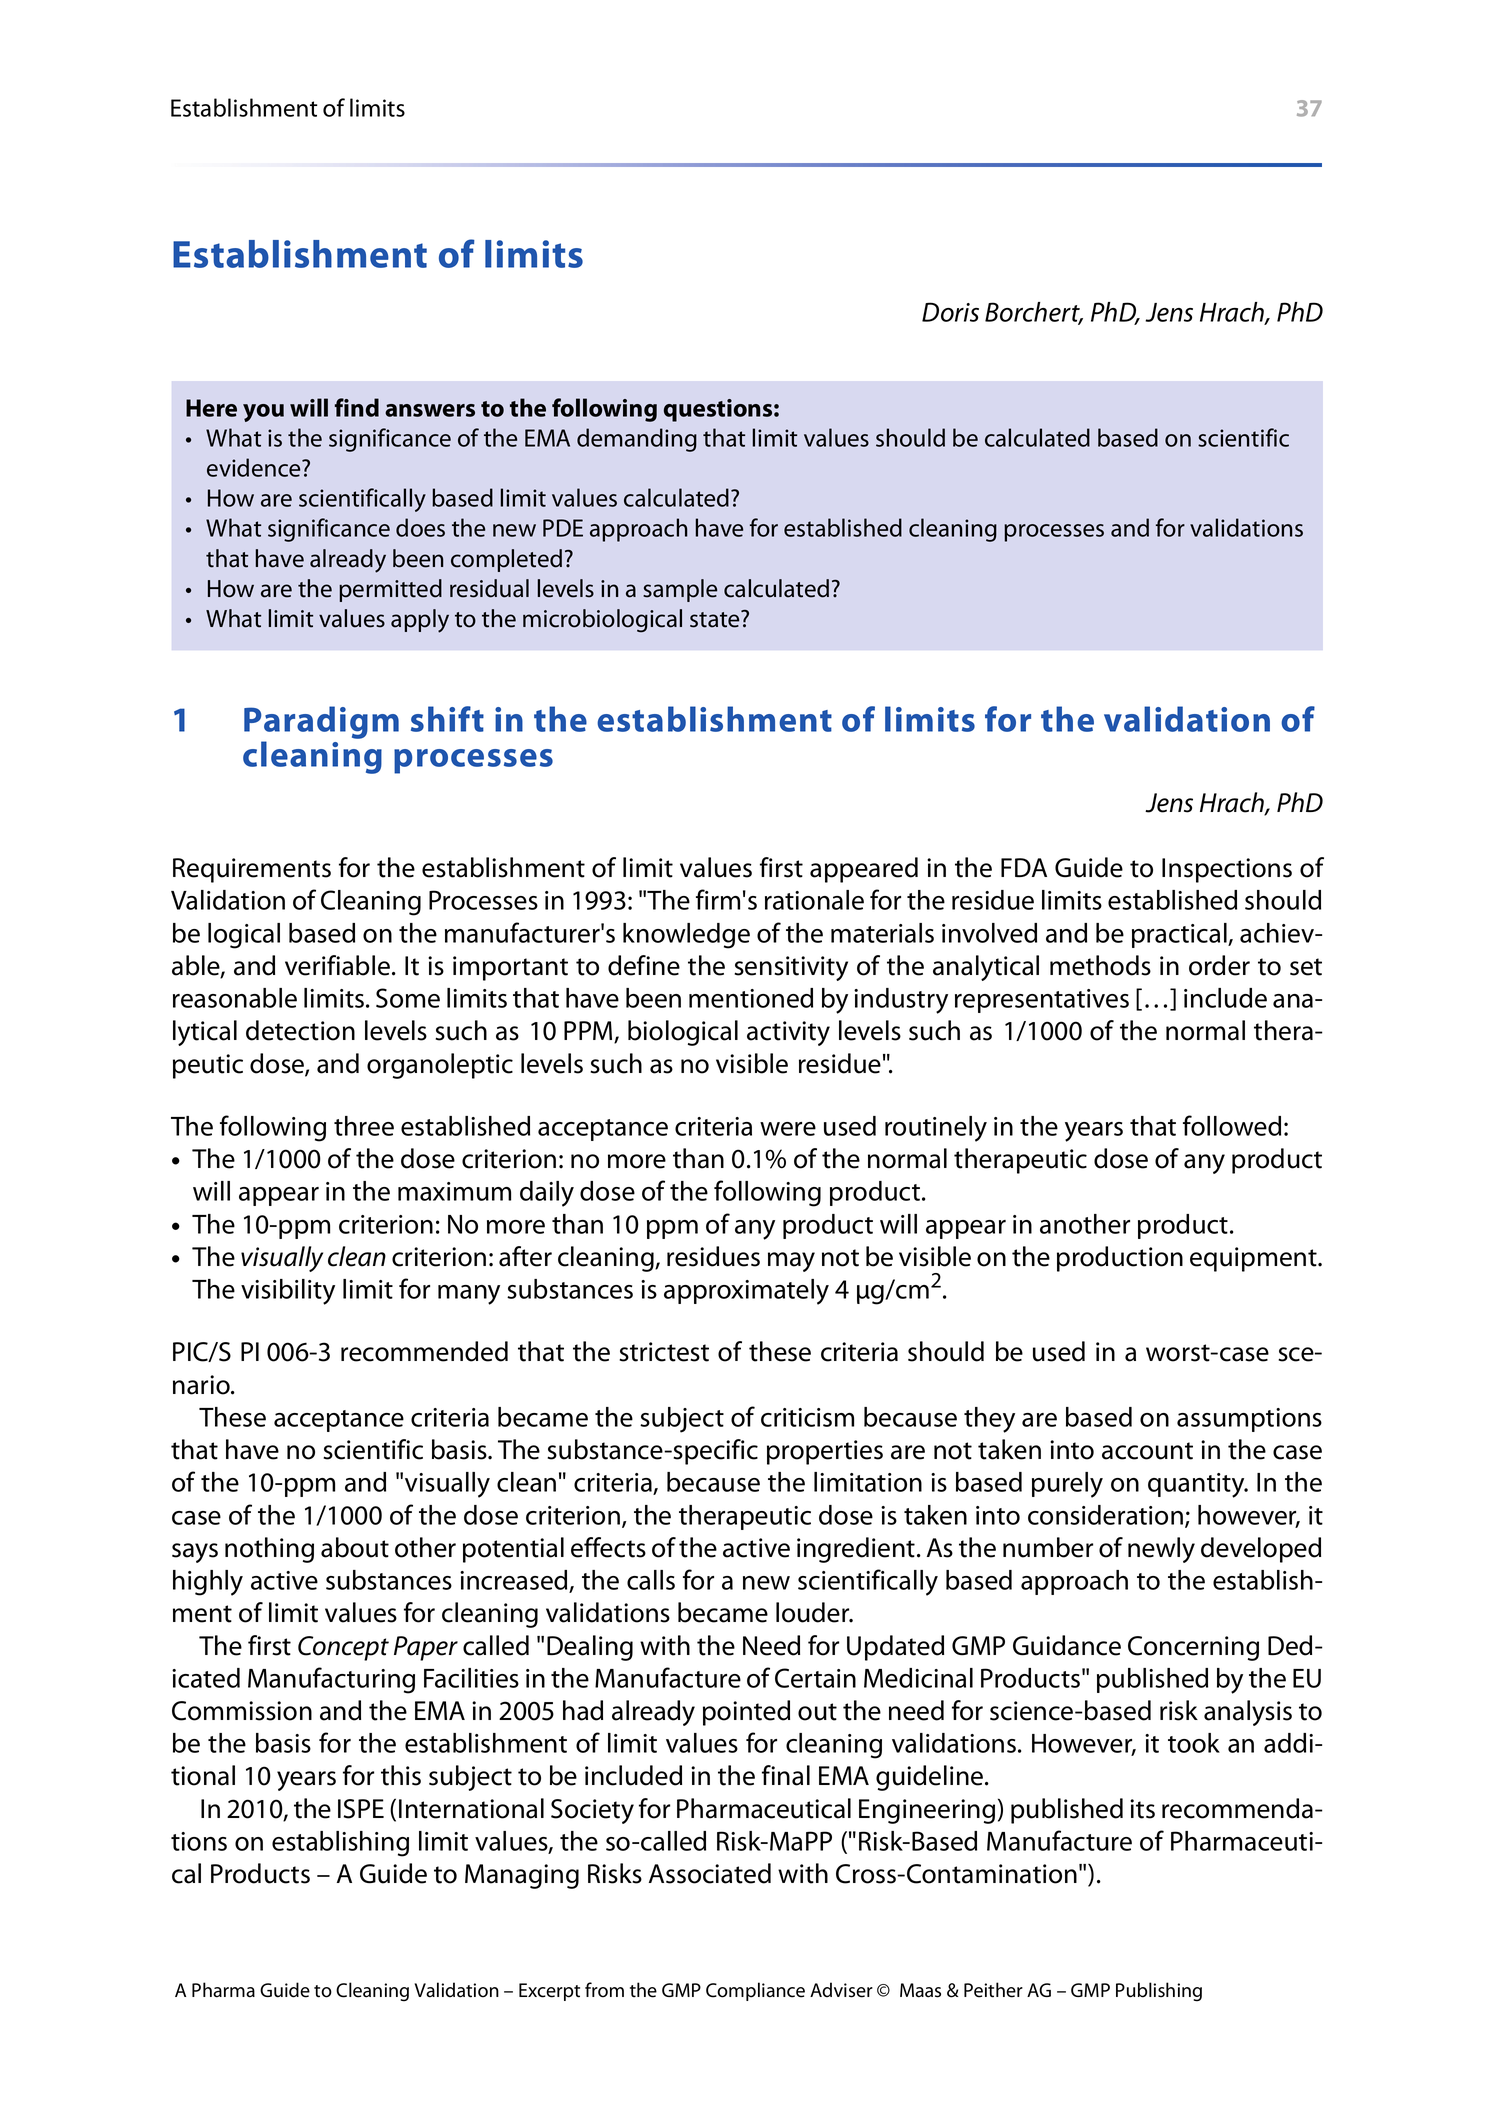 The image size is (1493, 2112). Describe the element at coordinates (788, 1129) in the document. I see `were` at that location.
